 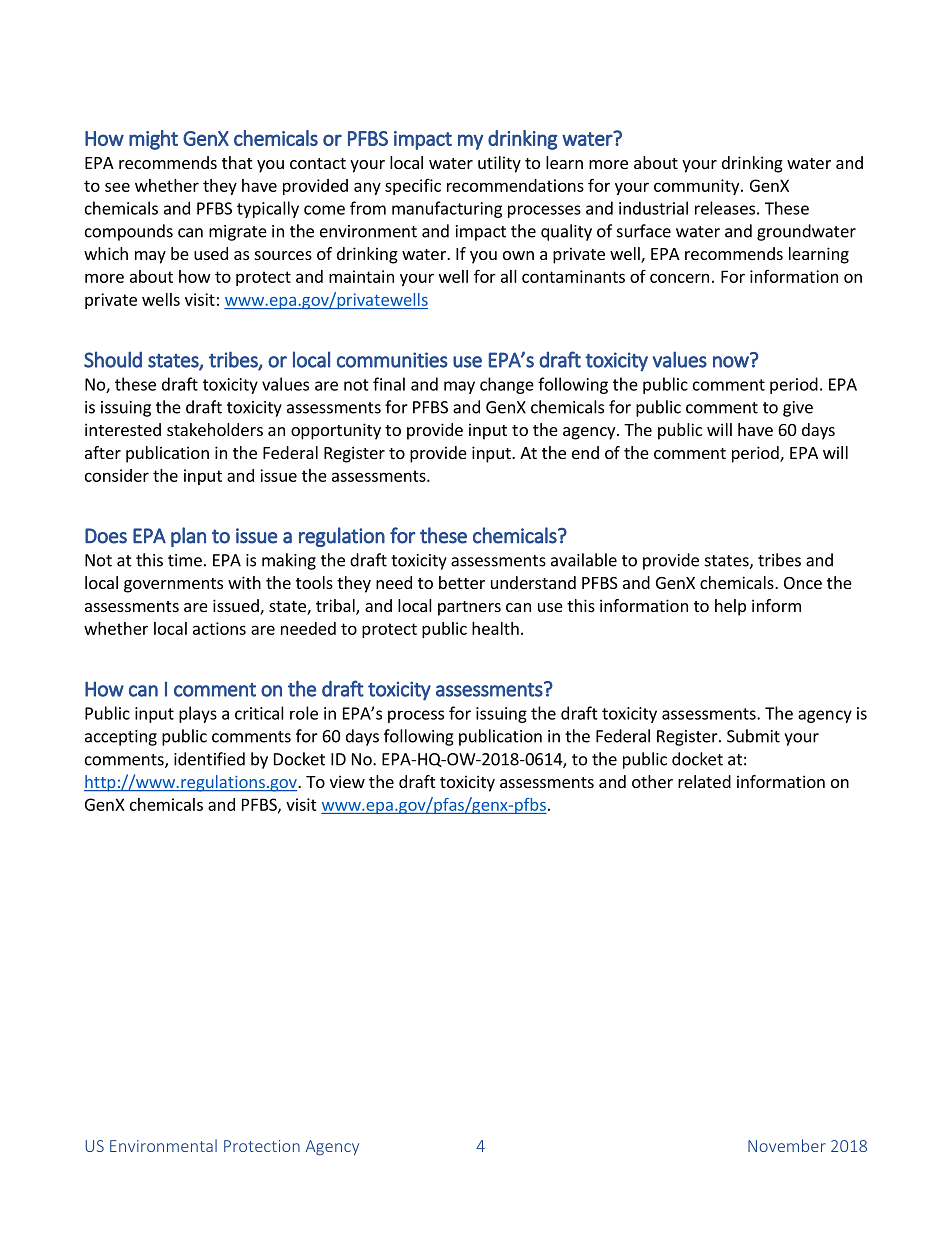 What do you see at coordinates (237, 162) in the screenshot?
I see `that` at bounding box center [237, 162].
